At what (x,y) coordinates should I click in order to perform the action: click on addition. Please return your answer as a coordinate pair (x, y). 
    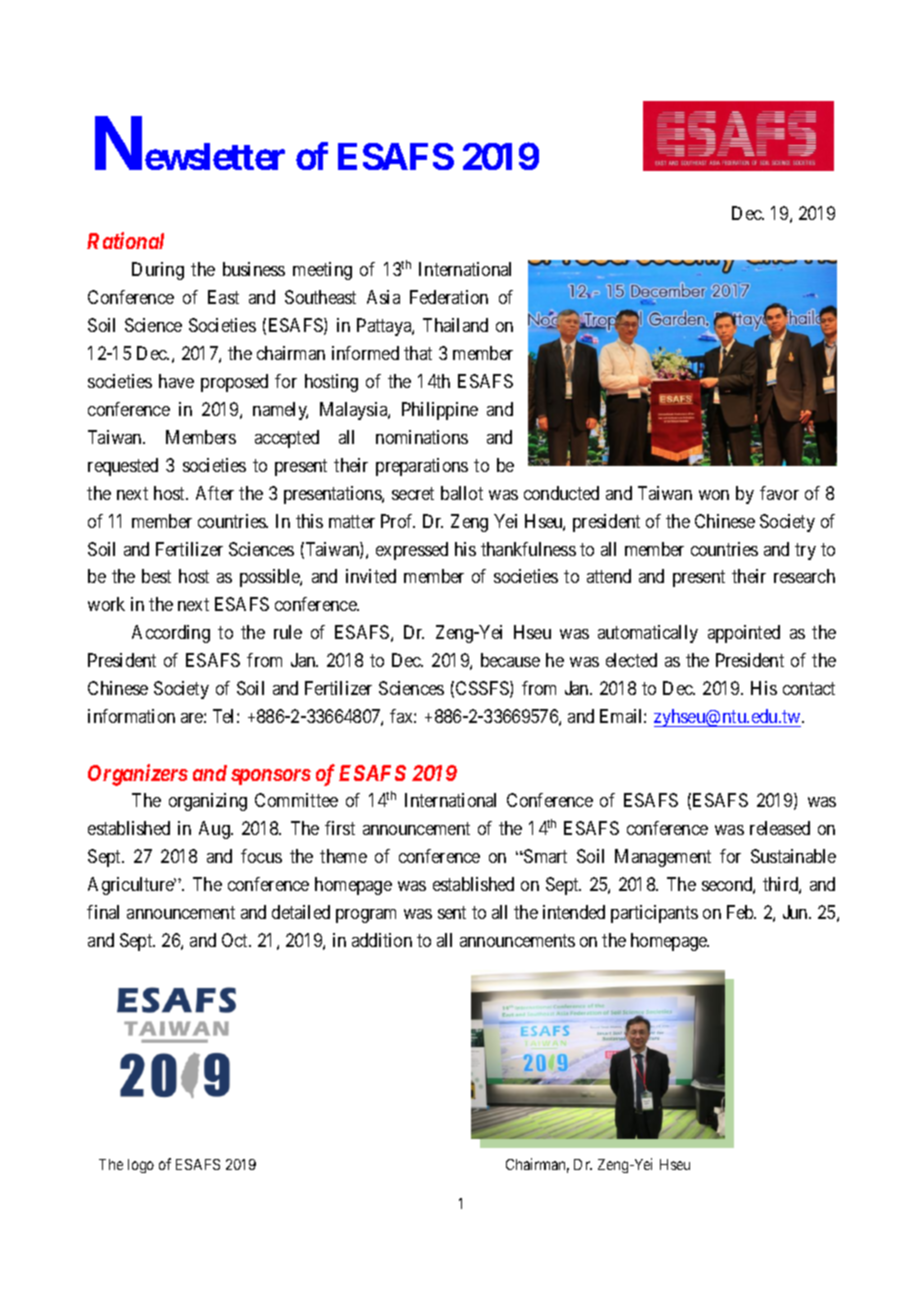
    Looking at the image, I should click on (382, 940).
